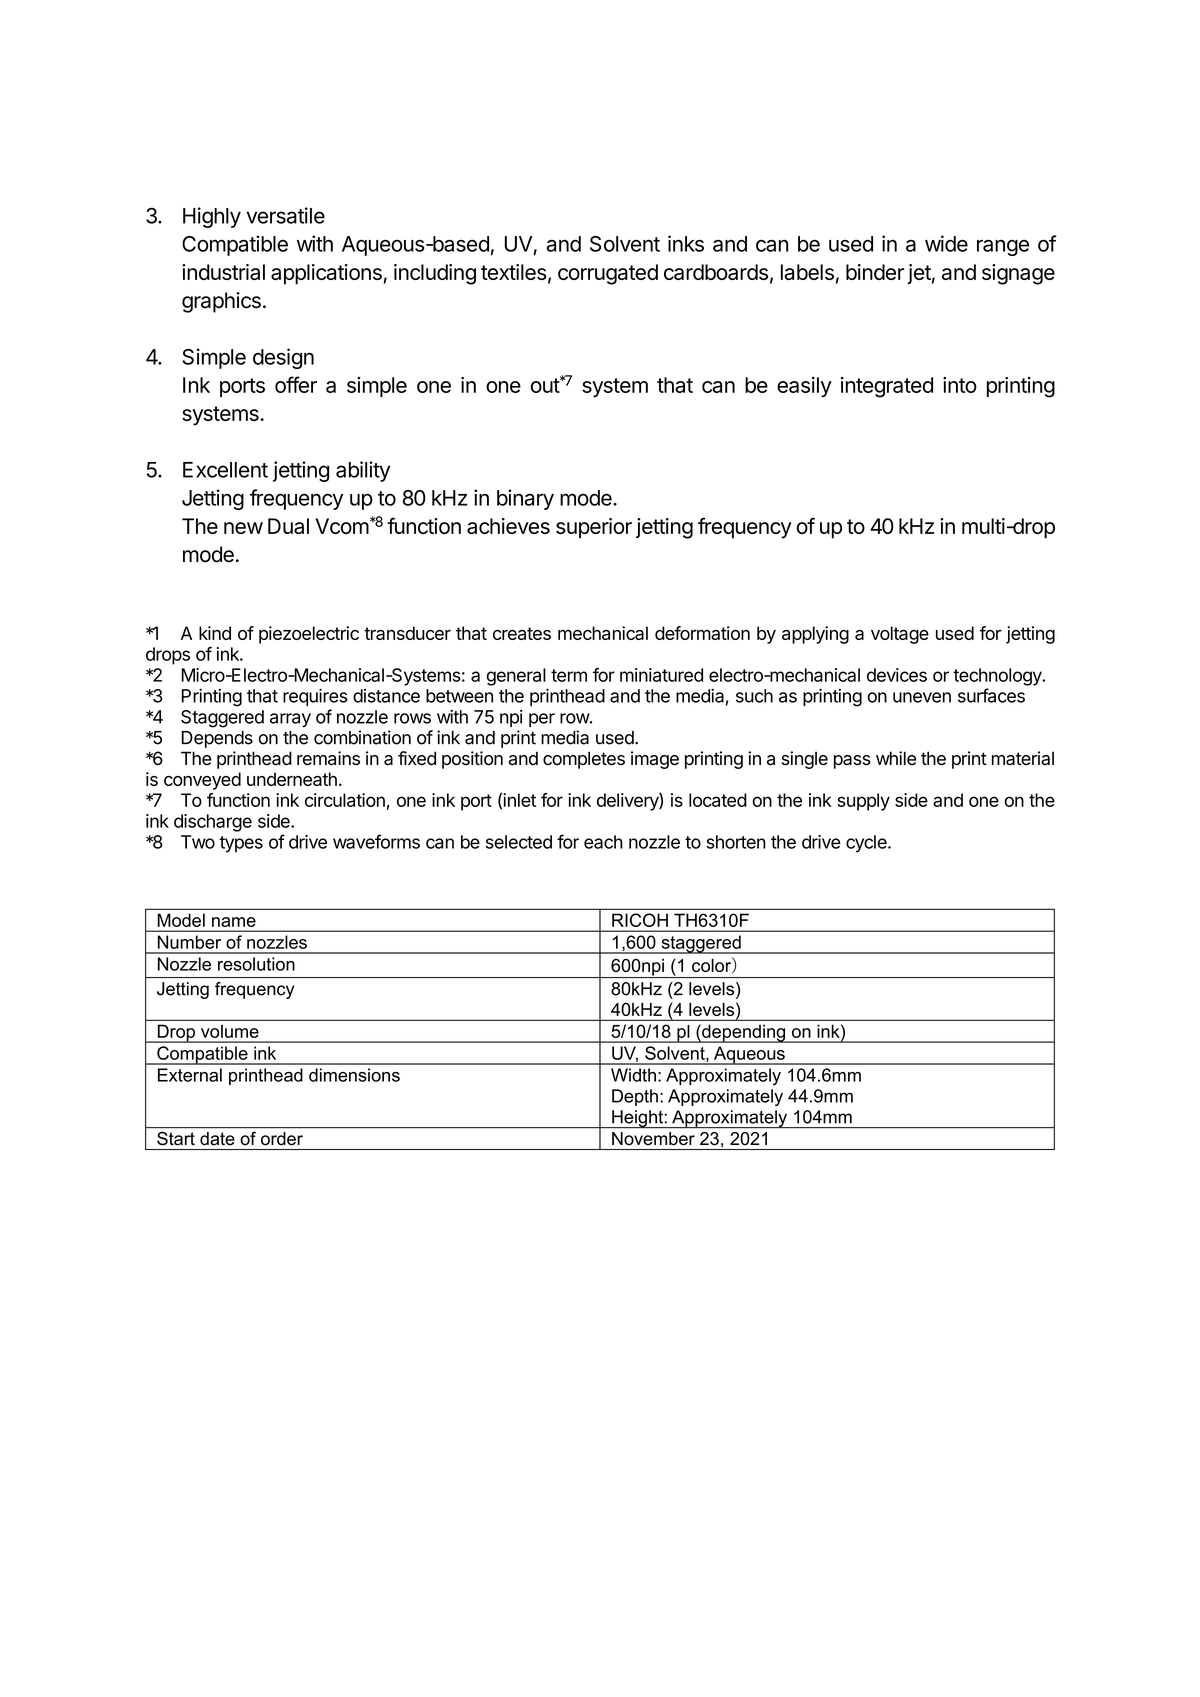 The height and width of the page is (1697, 1200). I want to click on voltage, so click(900, 635).
